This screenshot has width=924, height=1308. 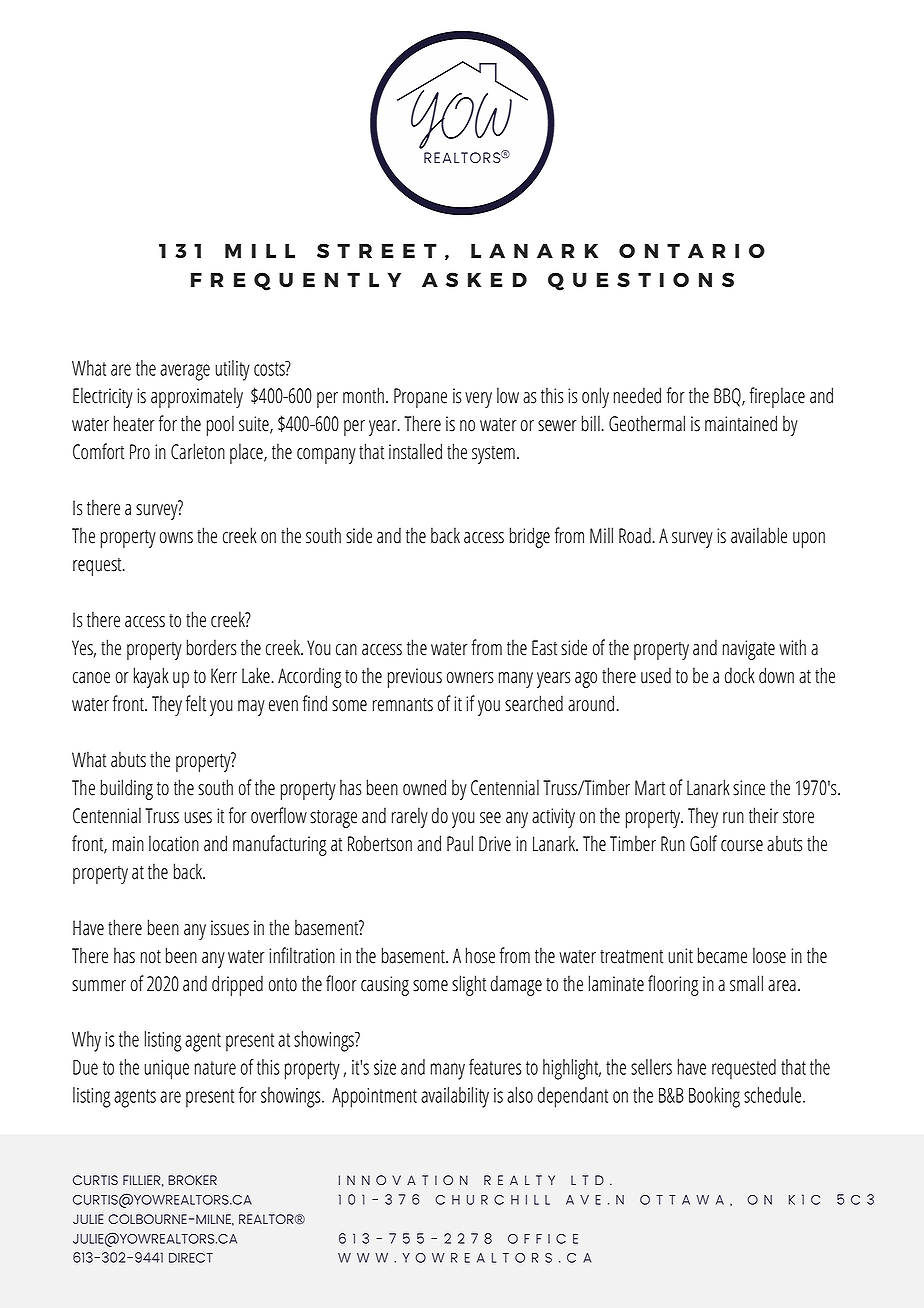 I want to click on DIRECT, so click(x=191, y=1258).
